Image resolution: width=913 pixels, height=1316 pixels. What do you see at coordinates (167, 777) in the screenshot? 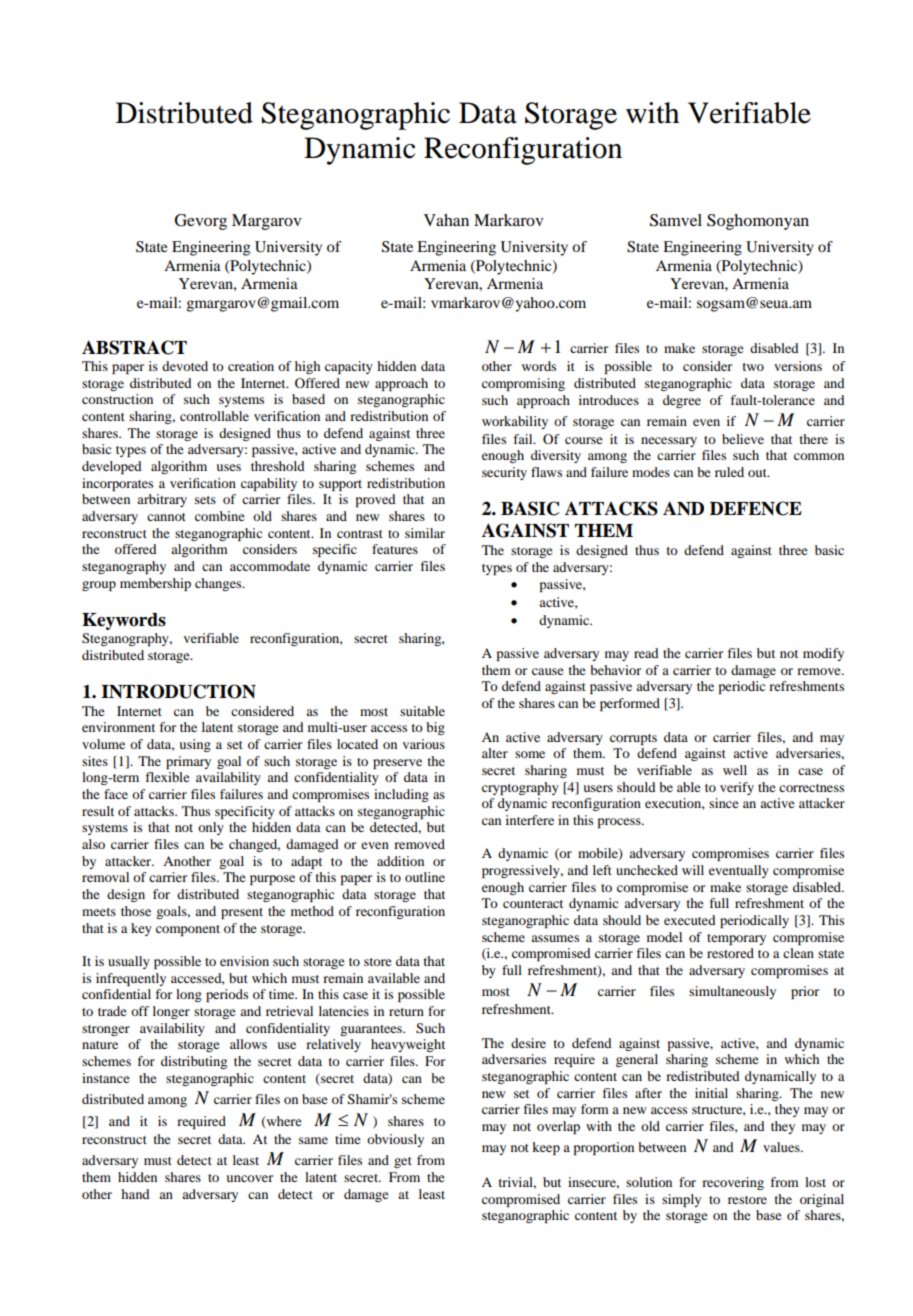
I see `flexible` at bounding box center [167, 777].
